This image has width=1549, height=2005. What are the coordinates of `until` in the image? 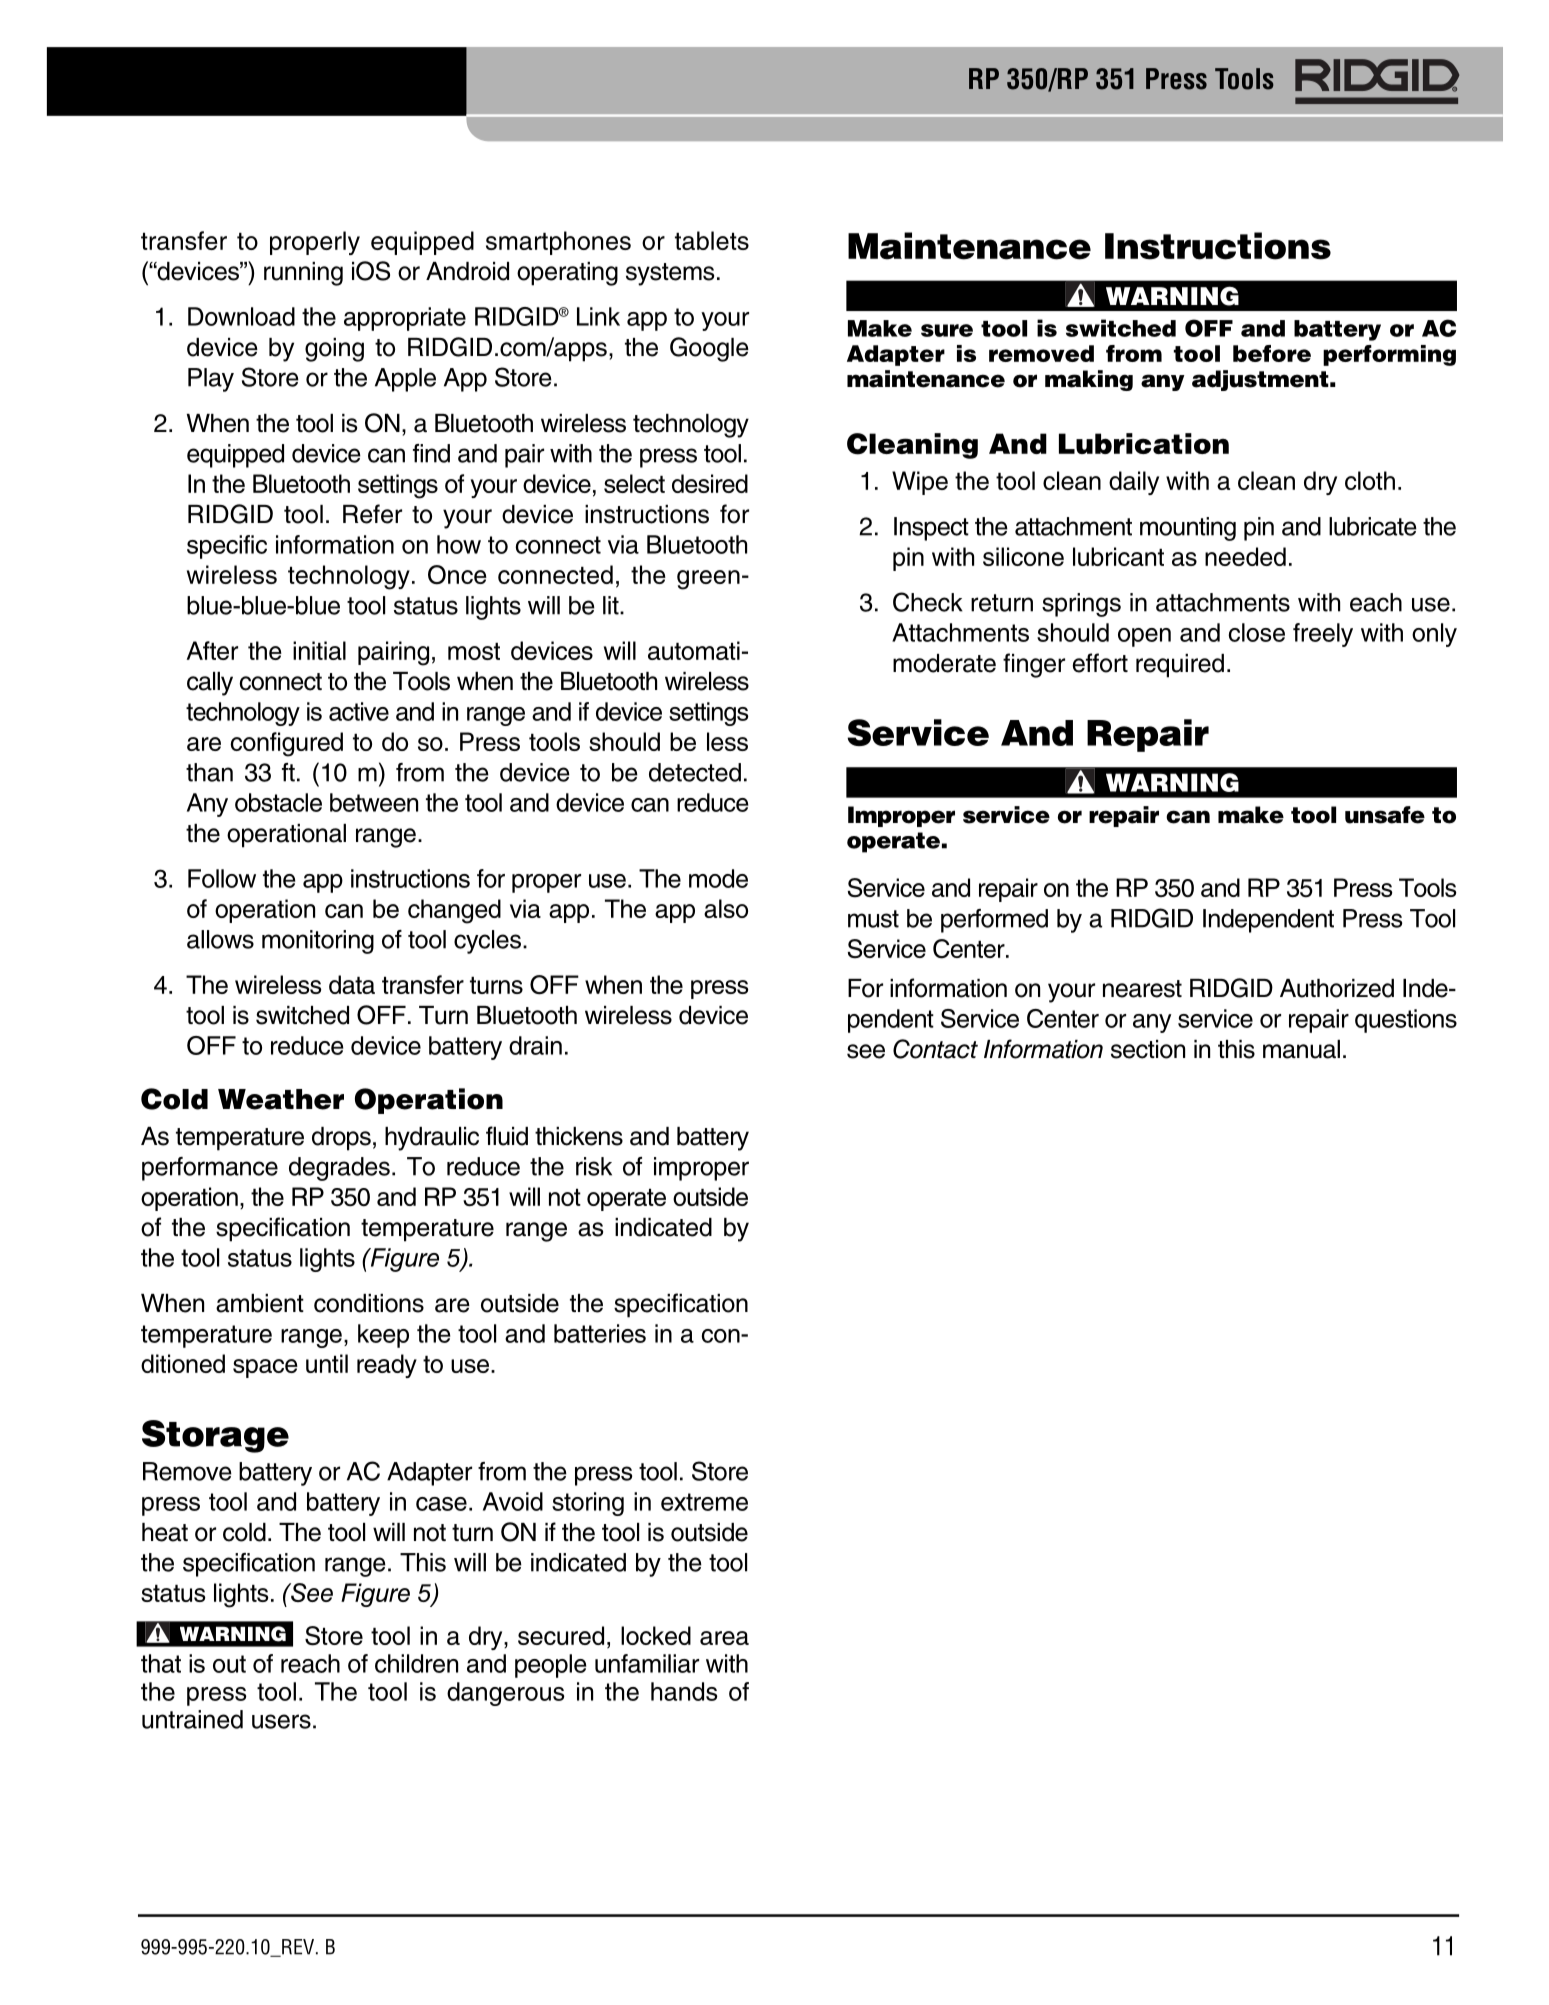 It's located at (327, 1363).
